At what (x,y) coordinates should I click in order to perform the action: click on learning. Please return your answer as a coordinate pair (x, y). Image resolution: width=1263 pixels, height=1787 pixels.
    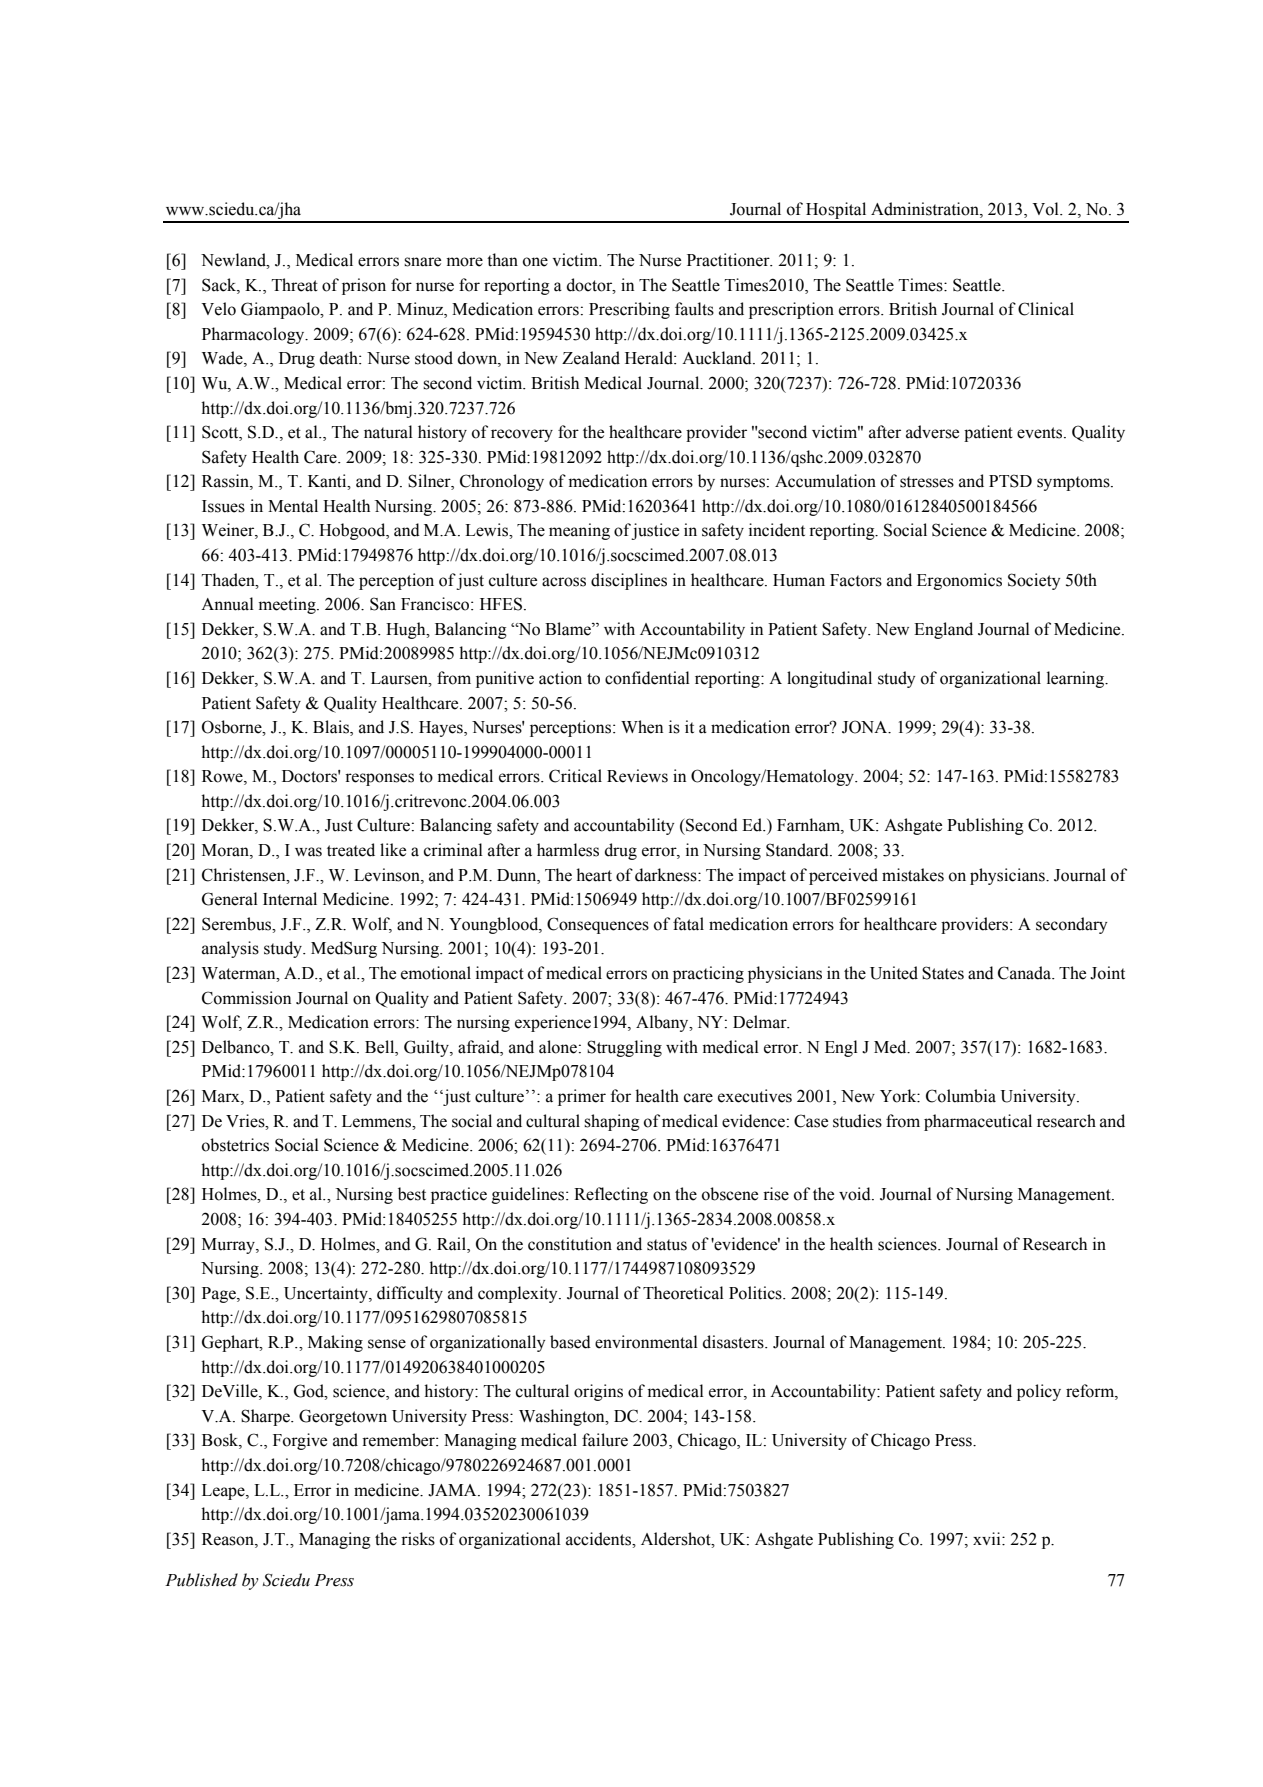
    Looking at the image, I should click on (1077, 679).
